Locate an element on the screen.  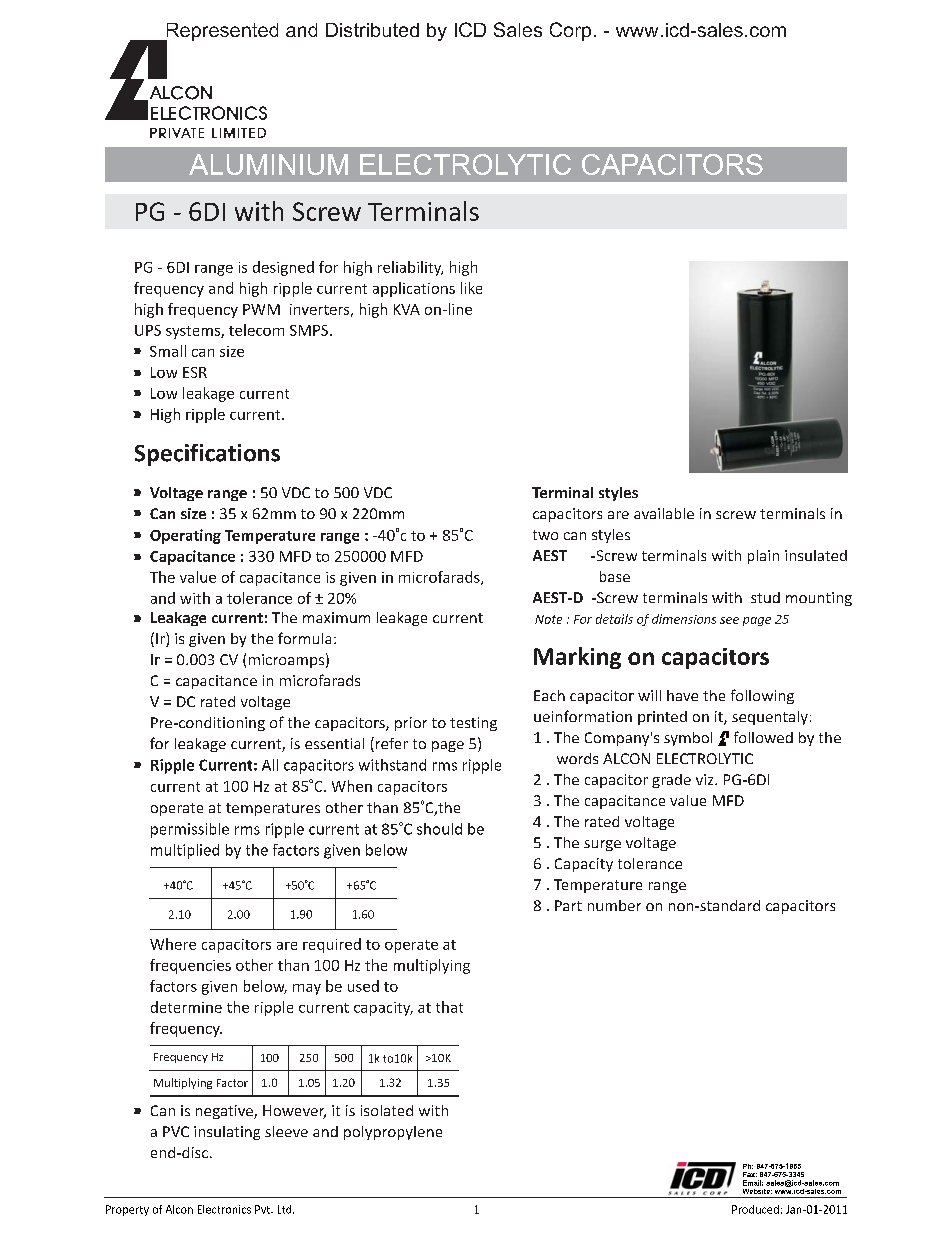
Corp is located at coordinates (570, 31).
